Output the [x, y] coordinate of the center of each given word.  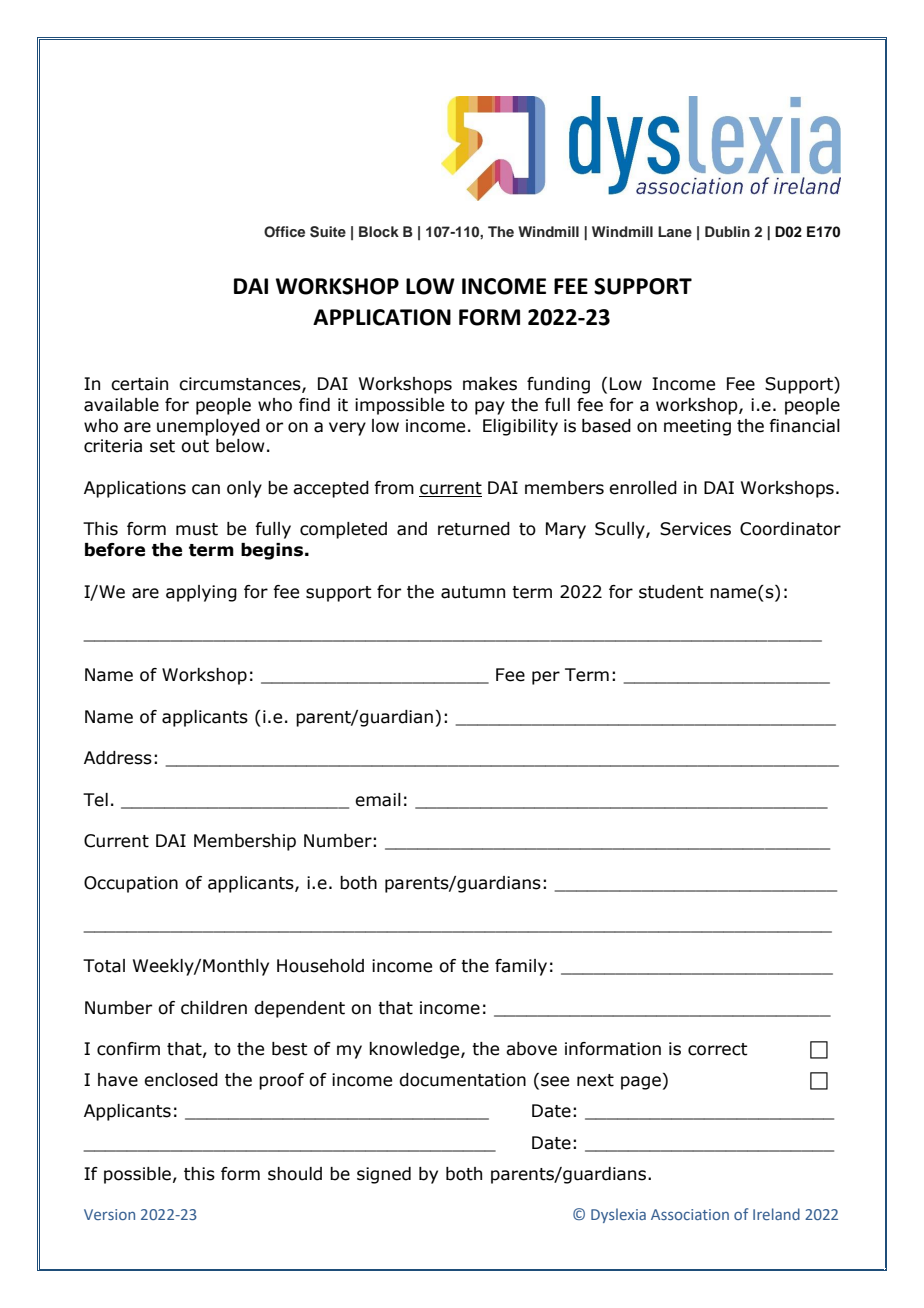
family [521, 967]
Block [379, 231]
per [546, 678]
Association [690, 1214]
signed [384, 1175]
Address [118, 758]
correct [718, 1049]
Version [109, 1214]
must [197, 529]
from [394, 488]
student [671, 592]
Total [104, 966]
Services [695, 529]
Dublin [727, 231]
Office [284, 232]
